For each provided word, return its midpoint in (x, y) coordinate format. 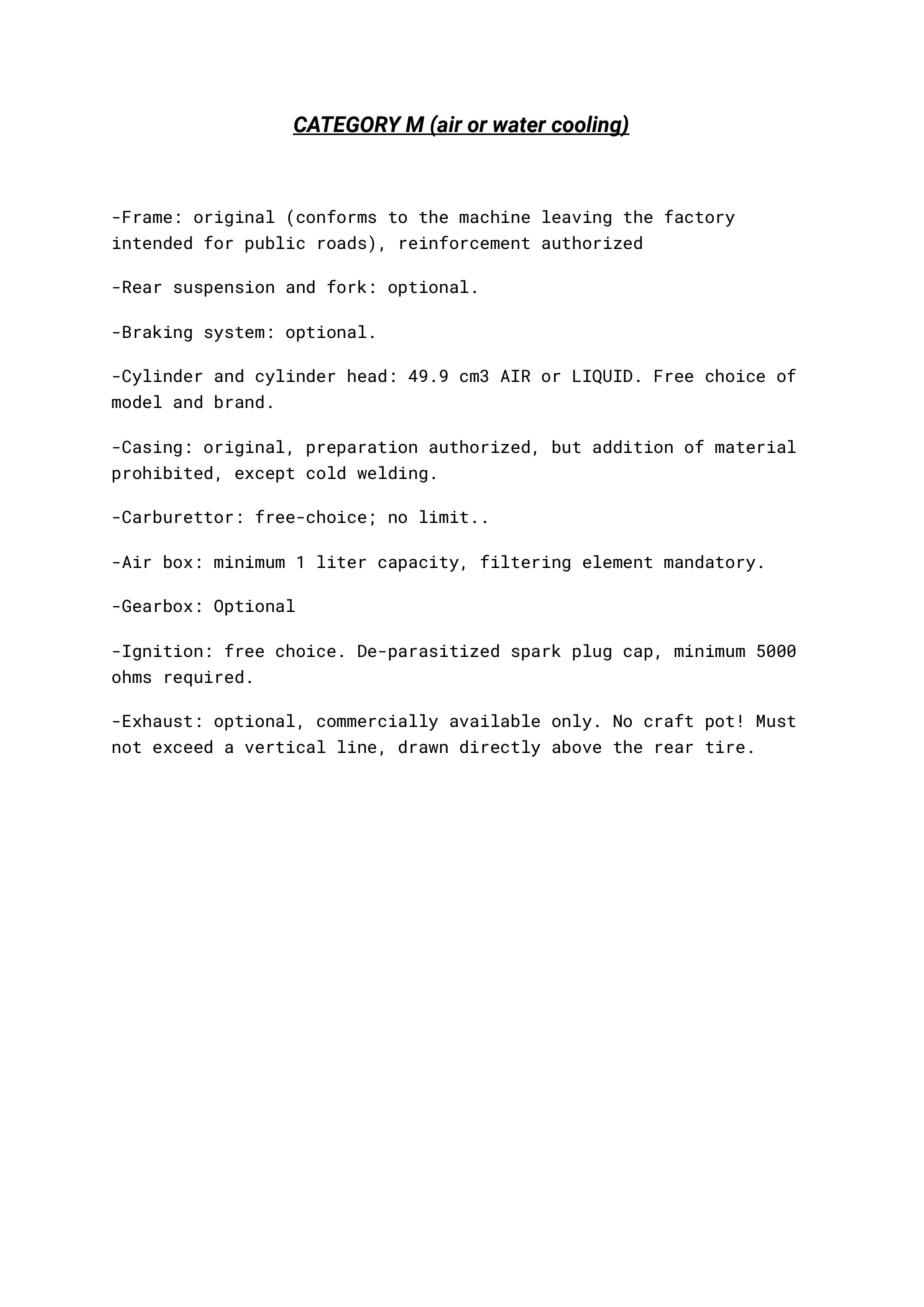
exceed (183, 746)
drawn (423, 746)
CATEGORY (349, 125)
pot (720, 723)
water (520, 126)
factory (700, 218)
